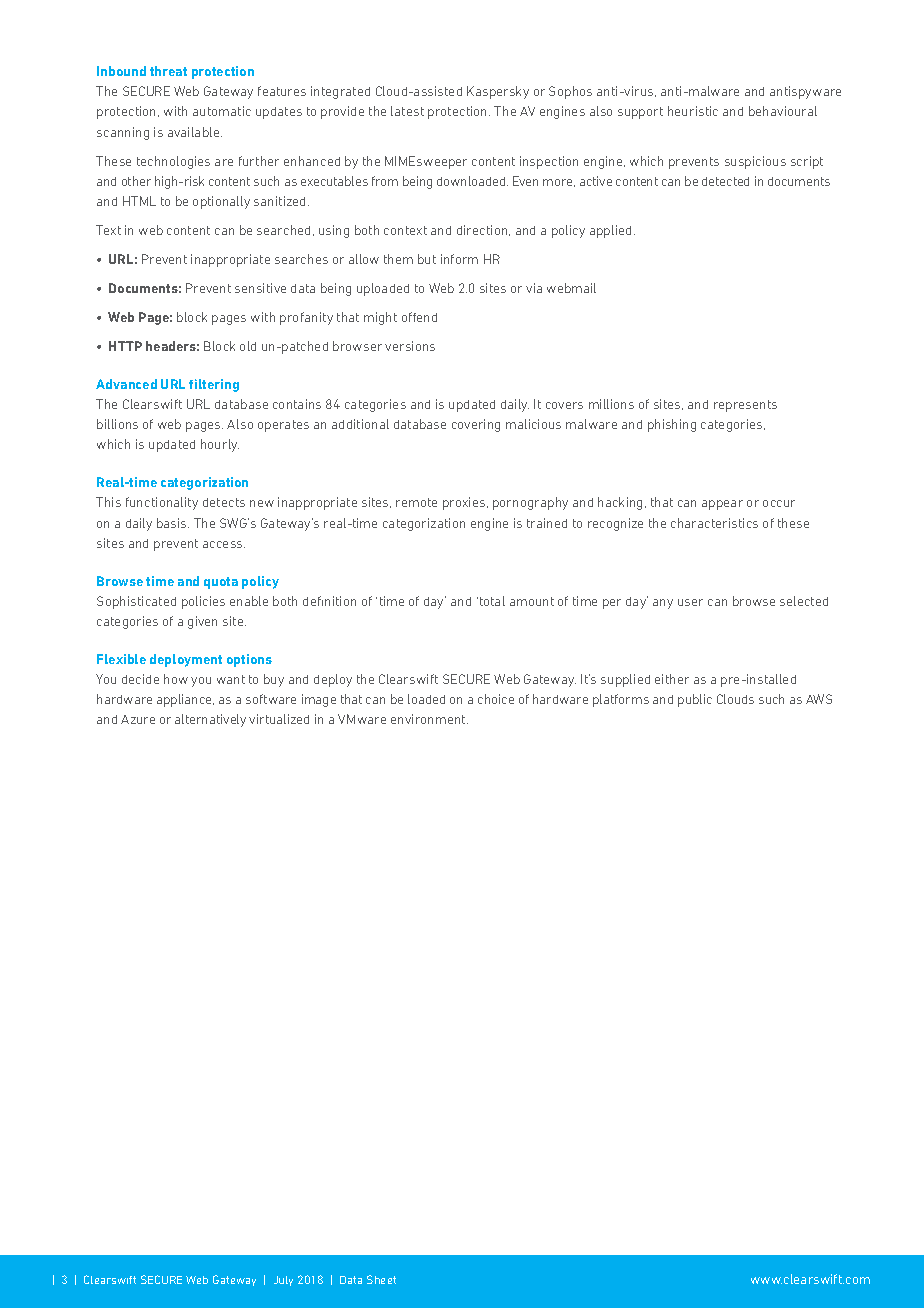  I want to click on heuristic, so click(693, 111).
